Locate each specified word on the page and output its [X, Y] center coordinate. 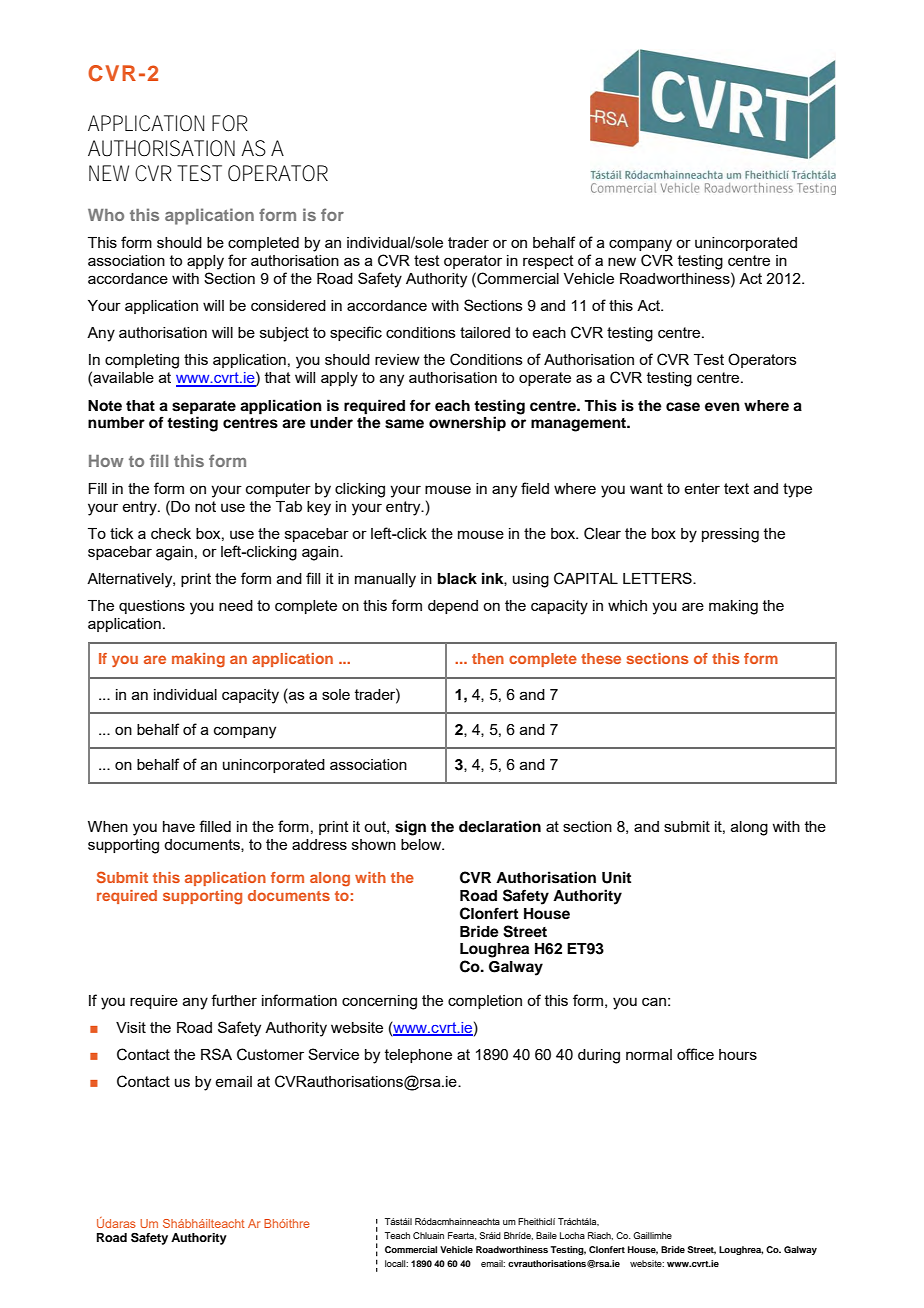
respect [548, 262]
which [627, 605]
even [722, 407]
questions [152, 607]
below [422, 844]
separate [204, 408]
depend [453, 607]
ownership [467, 424]
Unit [616, 877]
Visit [131, 1027]
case [683, 407]
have [179, 826]
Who [106, 215]
